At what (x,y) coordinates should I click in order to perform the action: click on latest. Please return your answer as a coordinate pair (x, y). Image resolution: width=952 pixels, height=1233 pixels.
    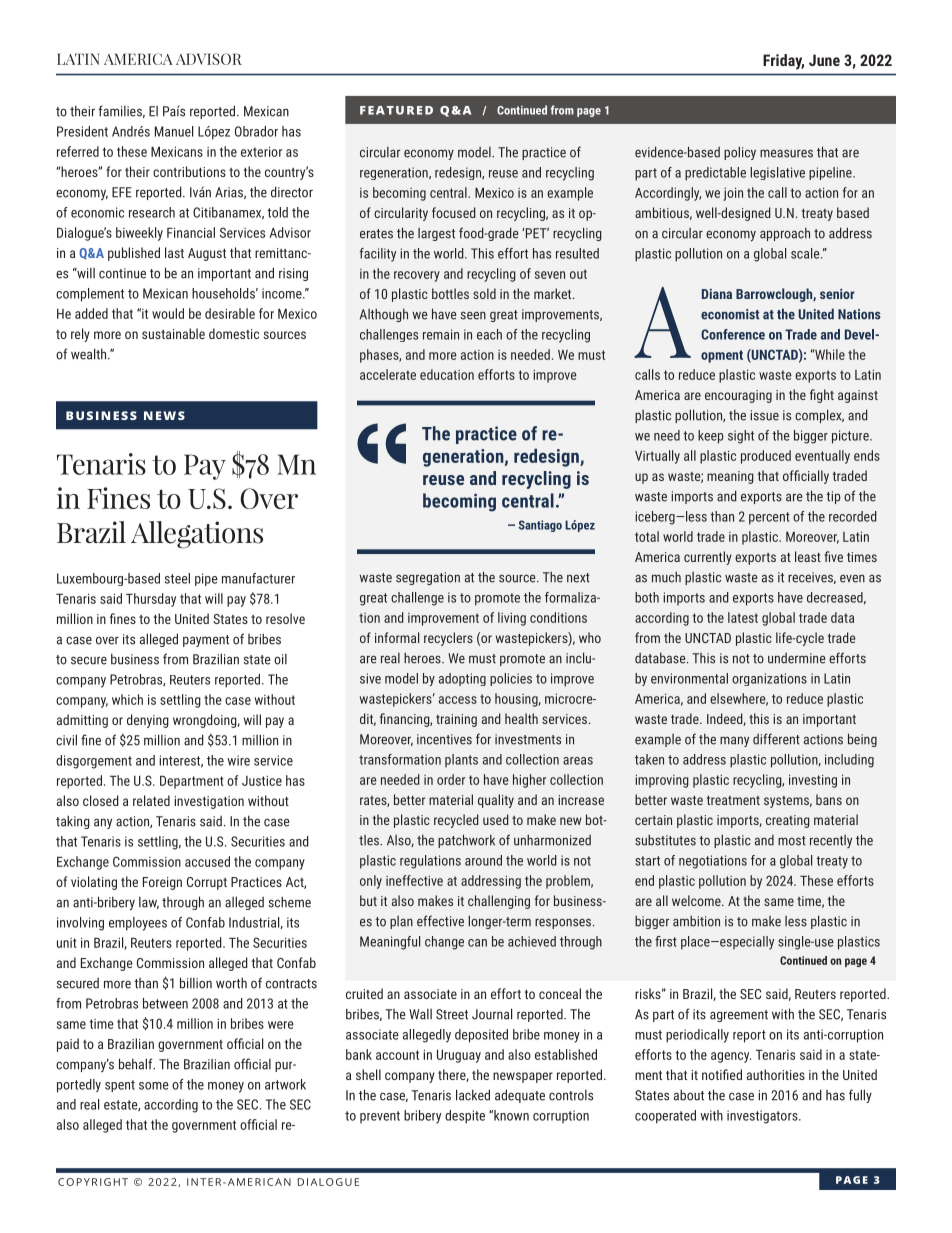
    Looking at the image, I should click on (743, 617).
